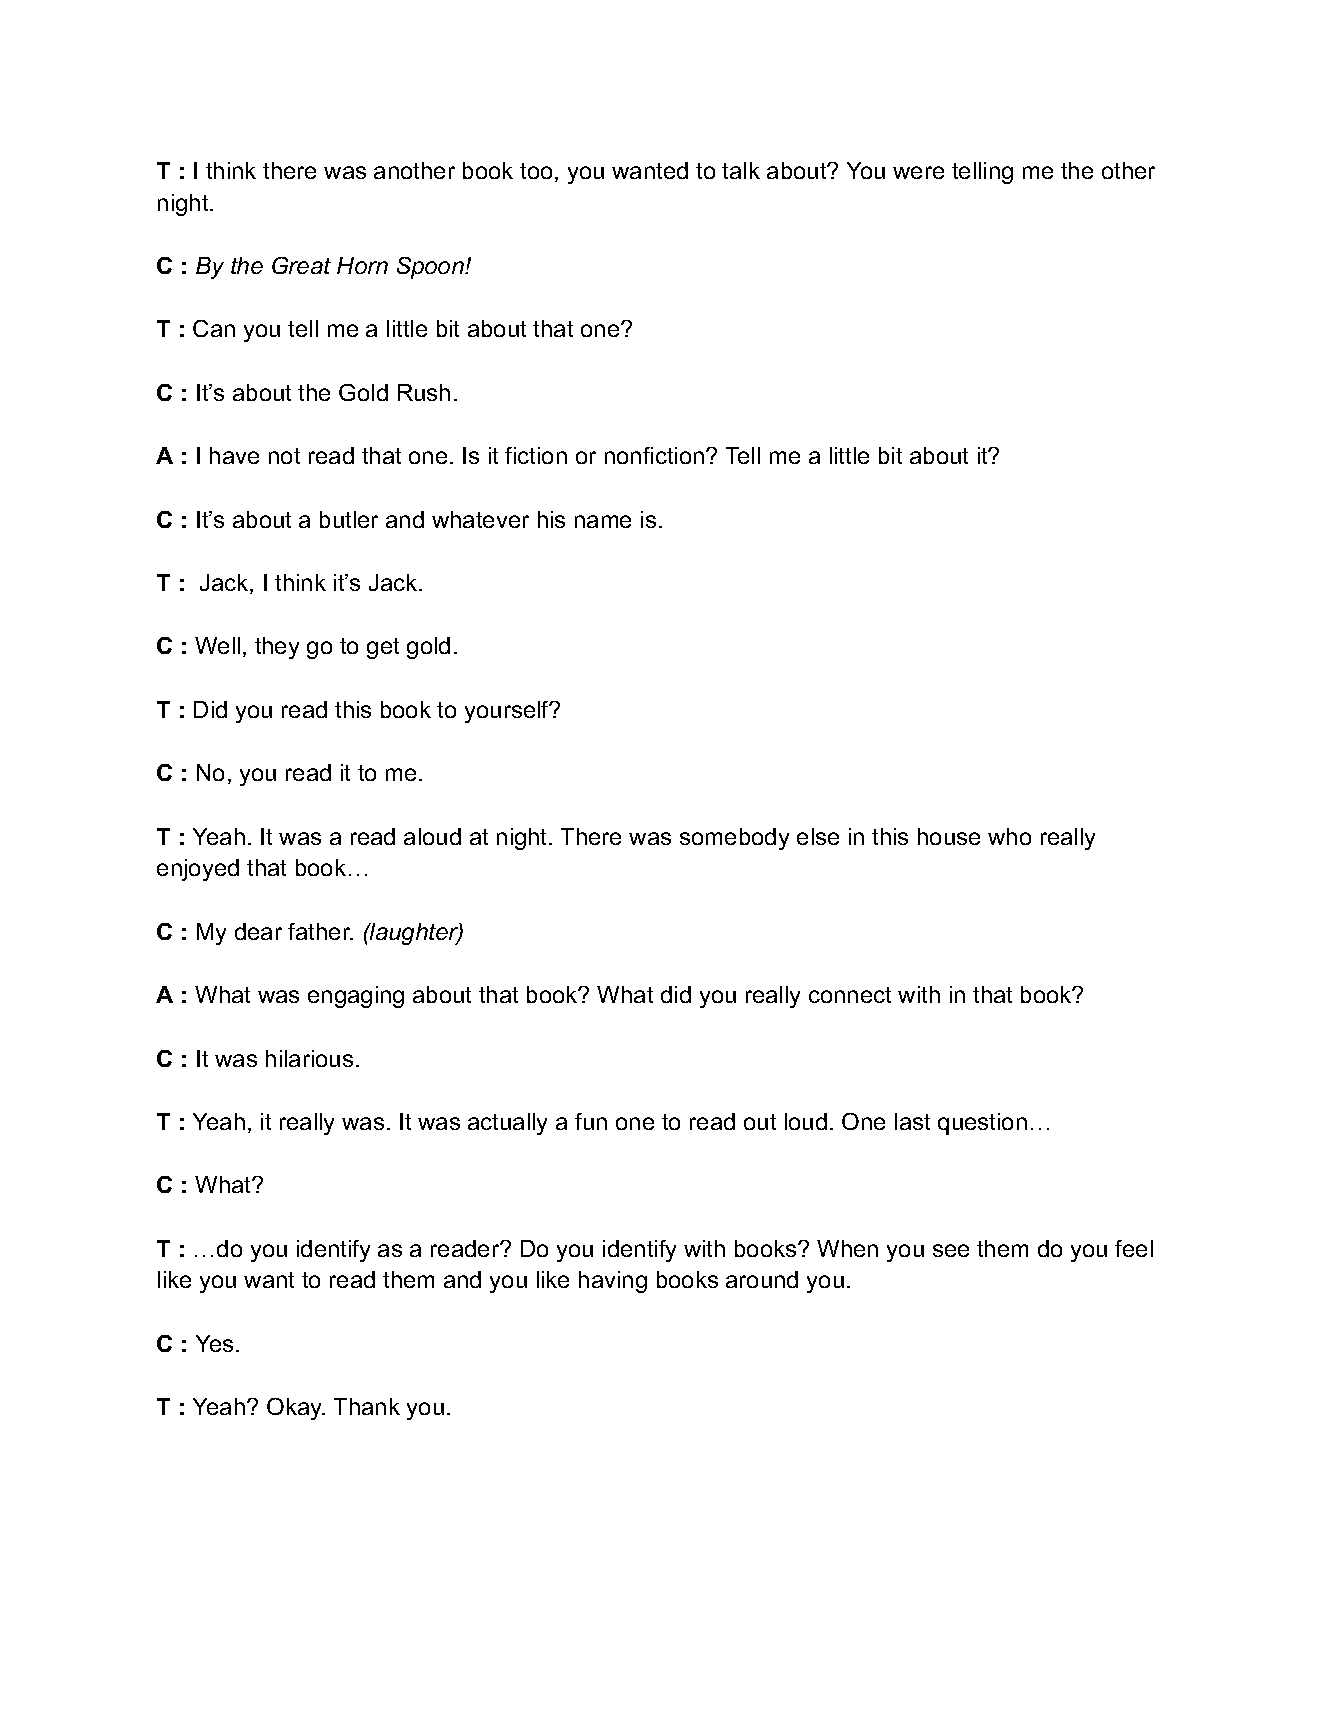  Describe the element at coordinates (741, 170) in the screenshot. I see `talk` at that location.
